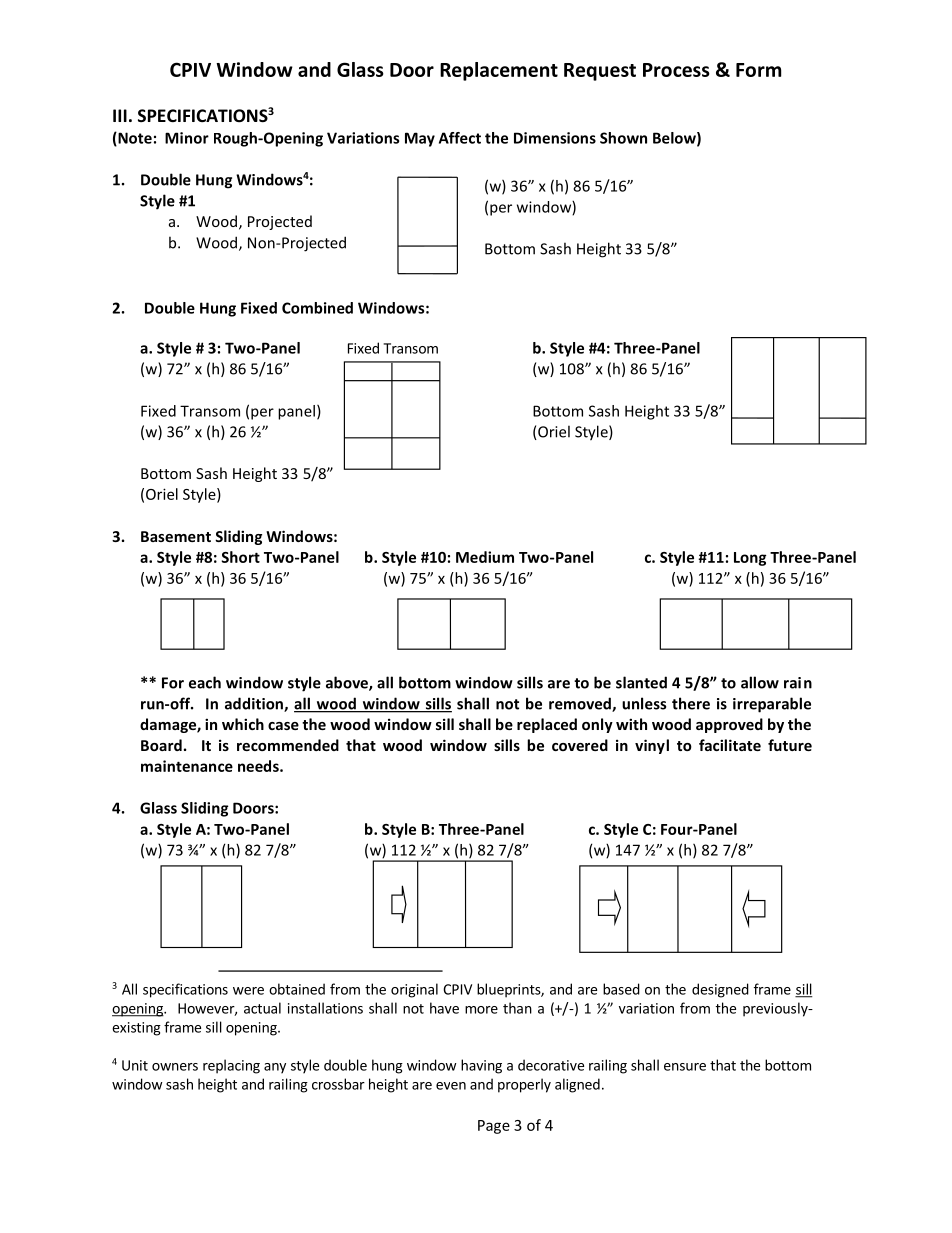 The image size is (952, 1233). What do you see at coordinates (685, 1067) in the screenshot?
I see `ensure` at bounding box center [685, 1067].
